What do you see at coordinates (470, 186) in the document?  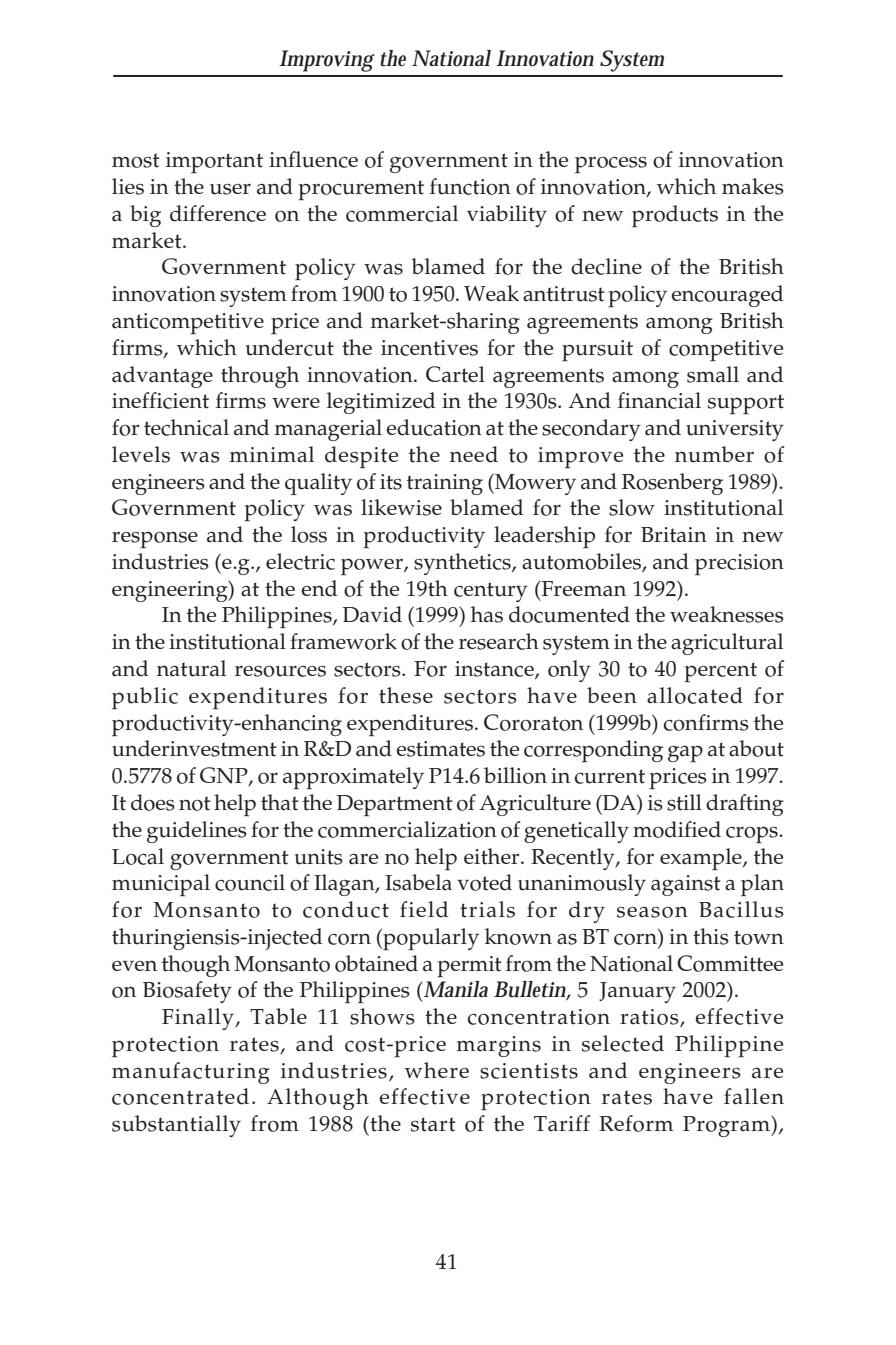 I see `function` at bounding box center [470, 186].
